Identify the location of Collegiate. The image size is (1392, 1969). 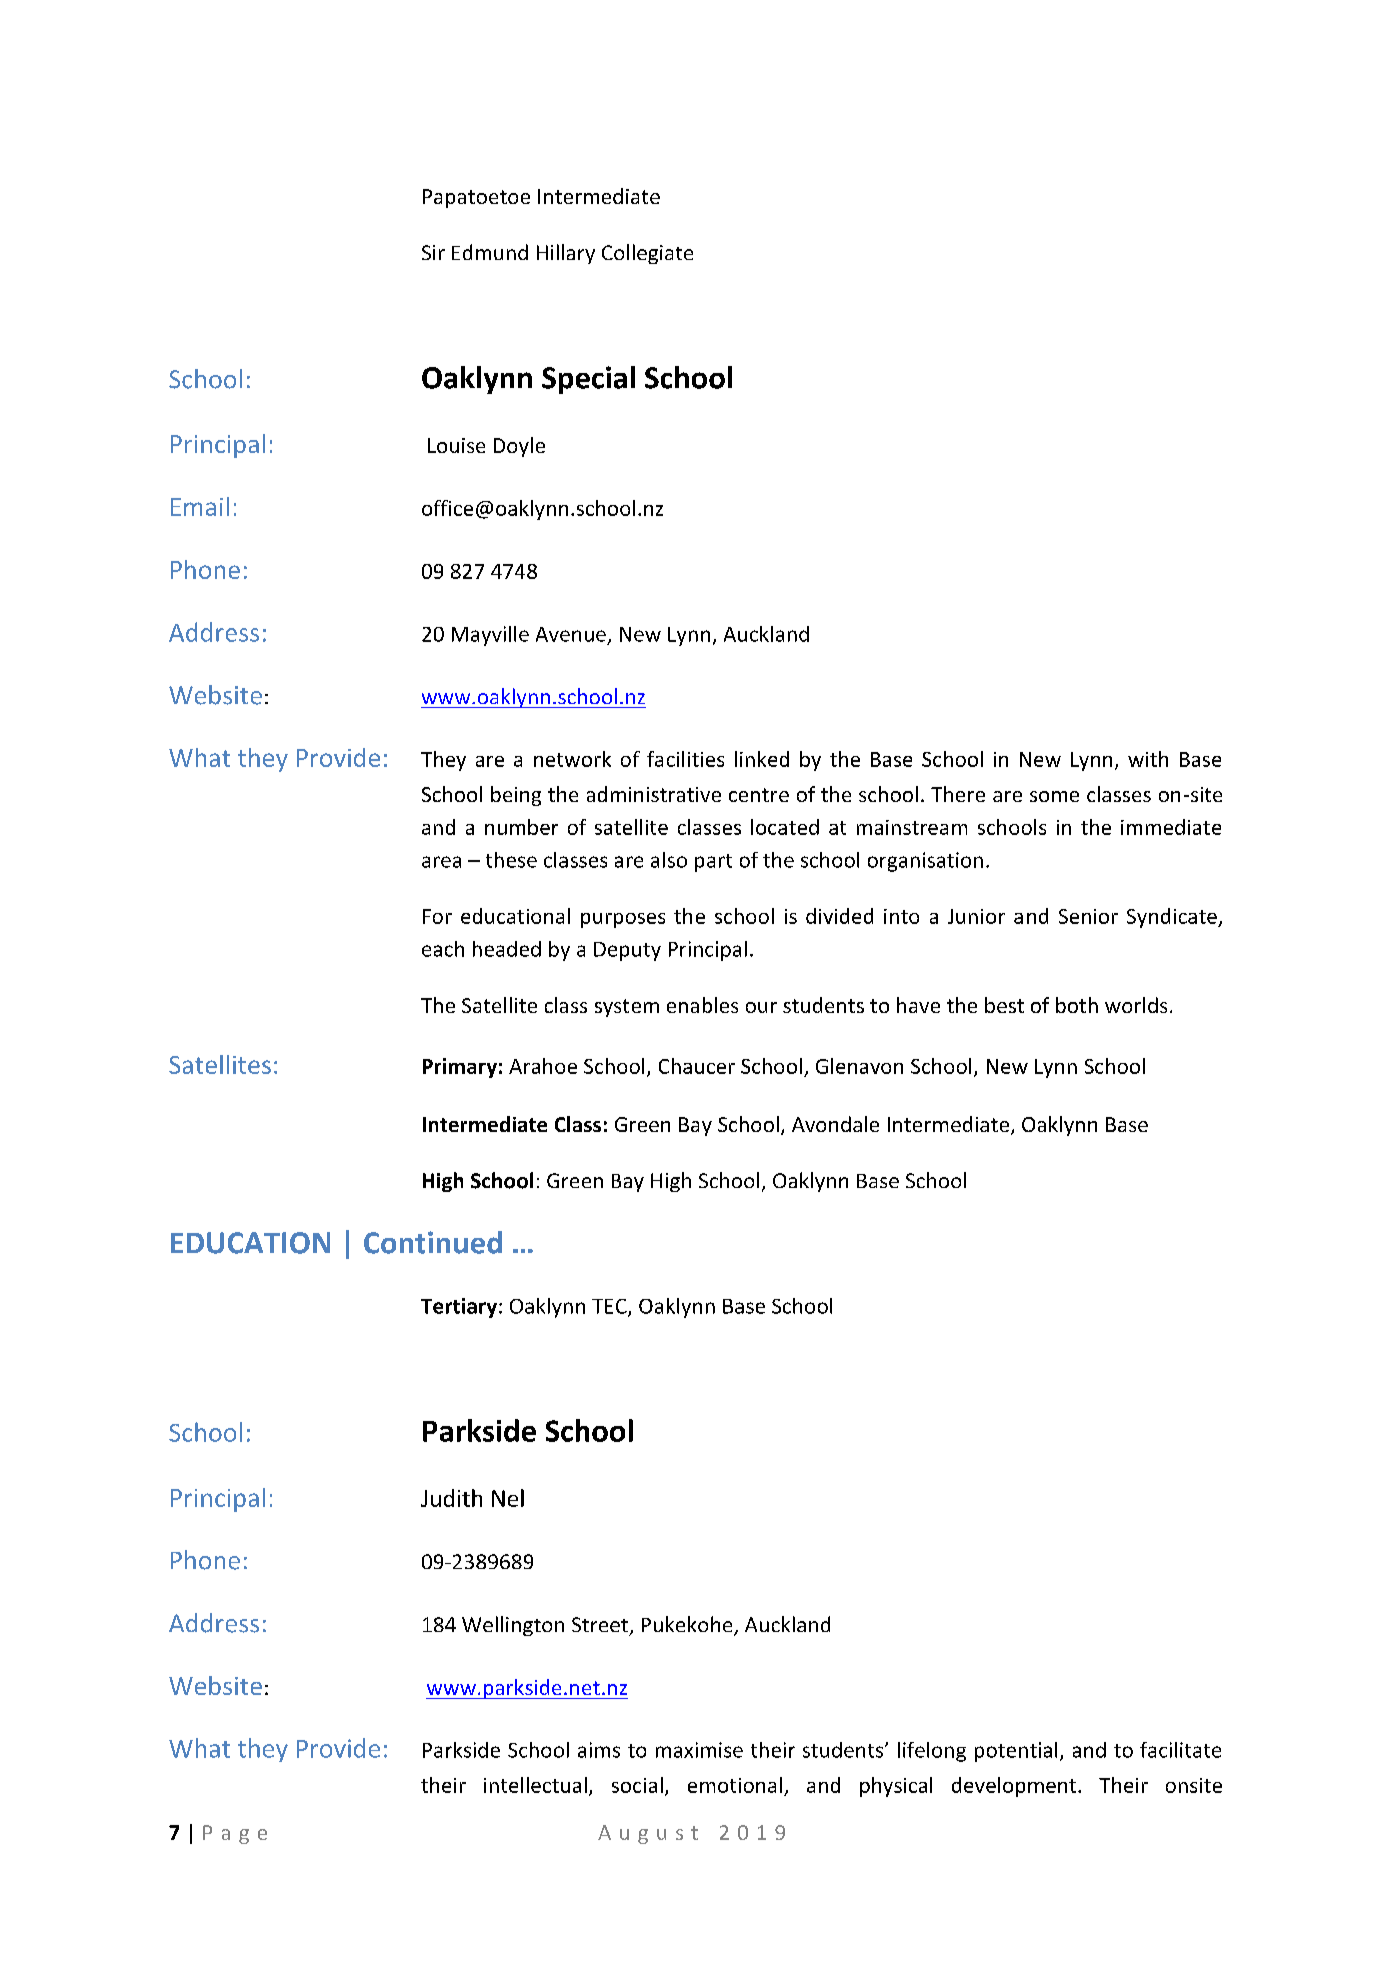
(647, 254).
